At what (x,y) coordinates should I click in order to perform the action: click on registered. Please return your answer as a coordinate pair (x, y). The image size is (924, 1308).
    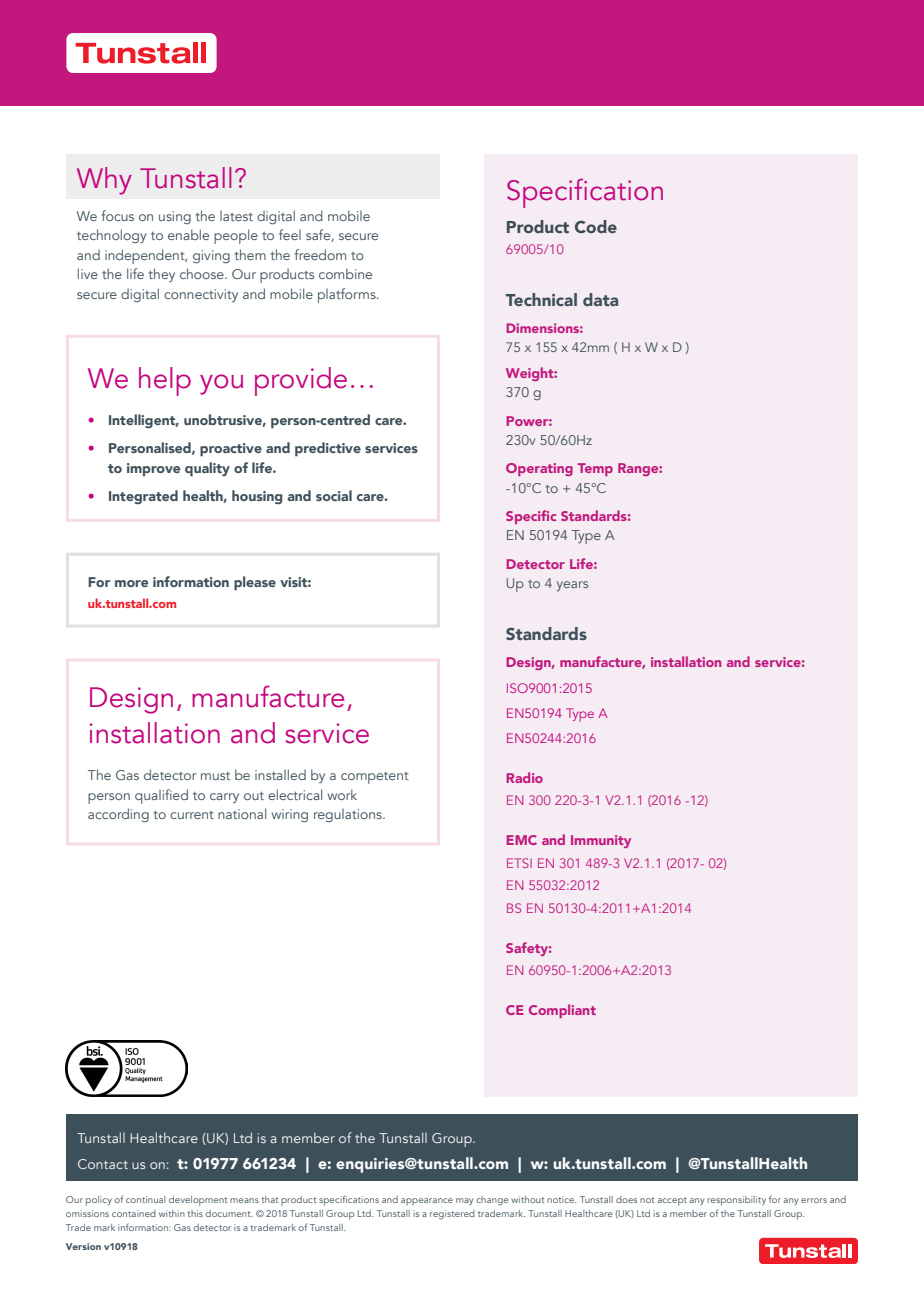
    Looking at the image, I should click on (452, 1214).
